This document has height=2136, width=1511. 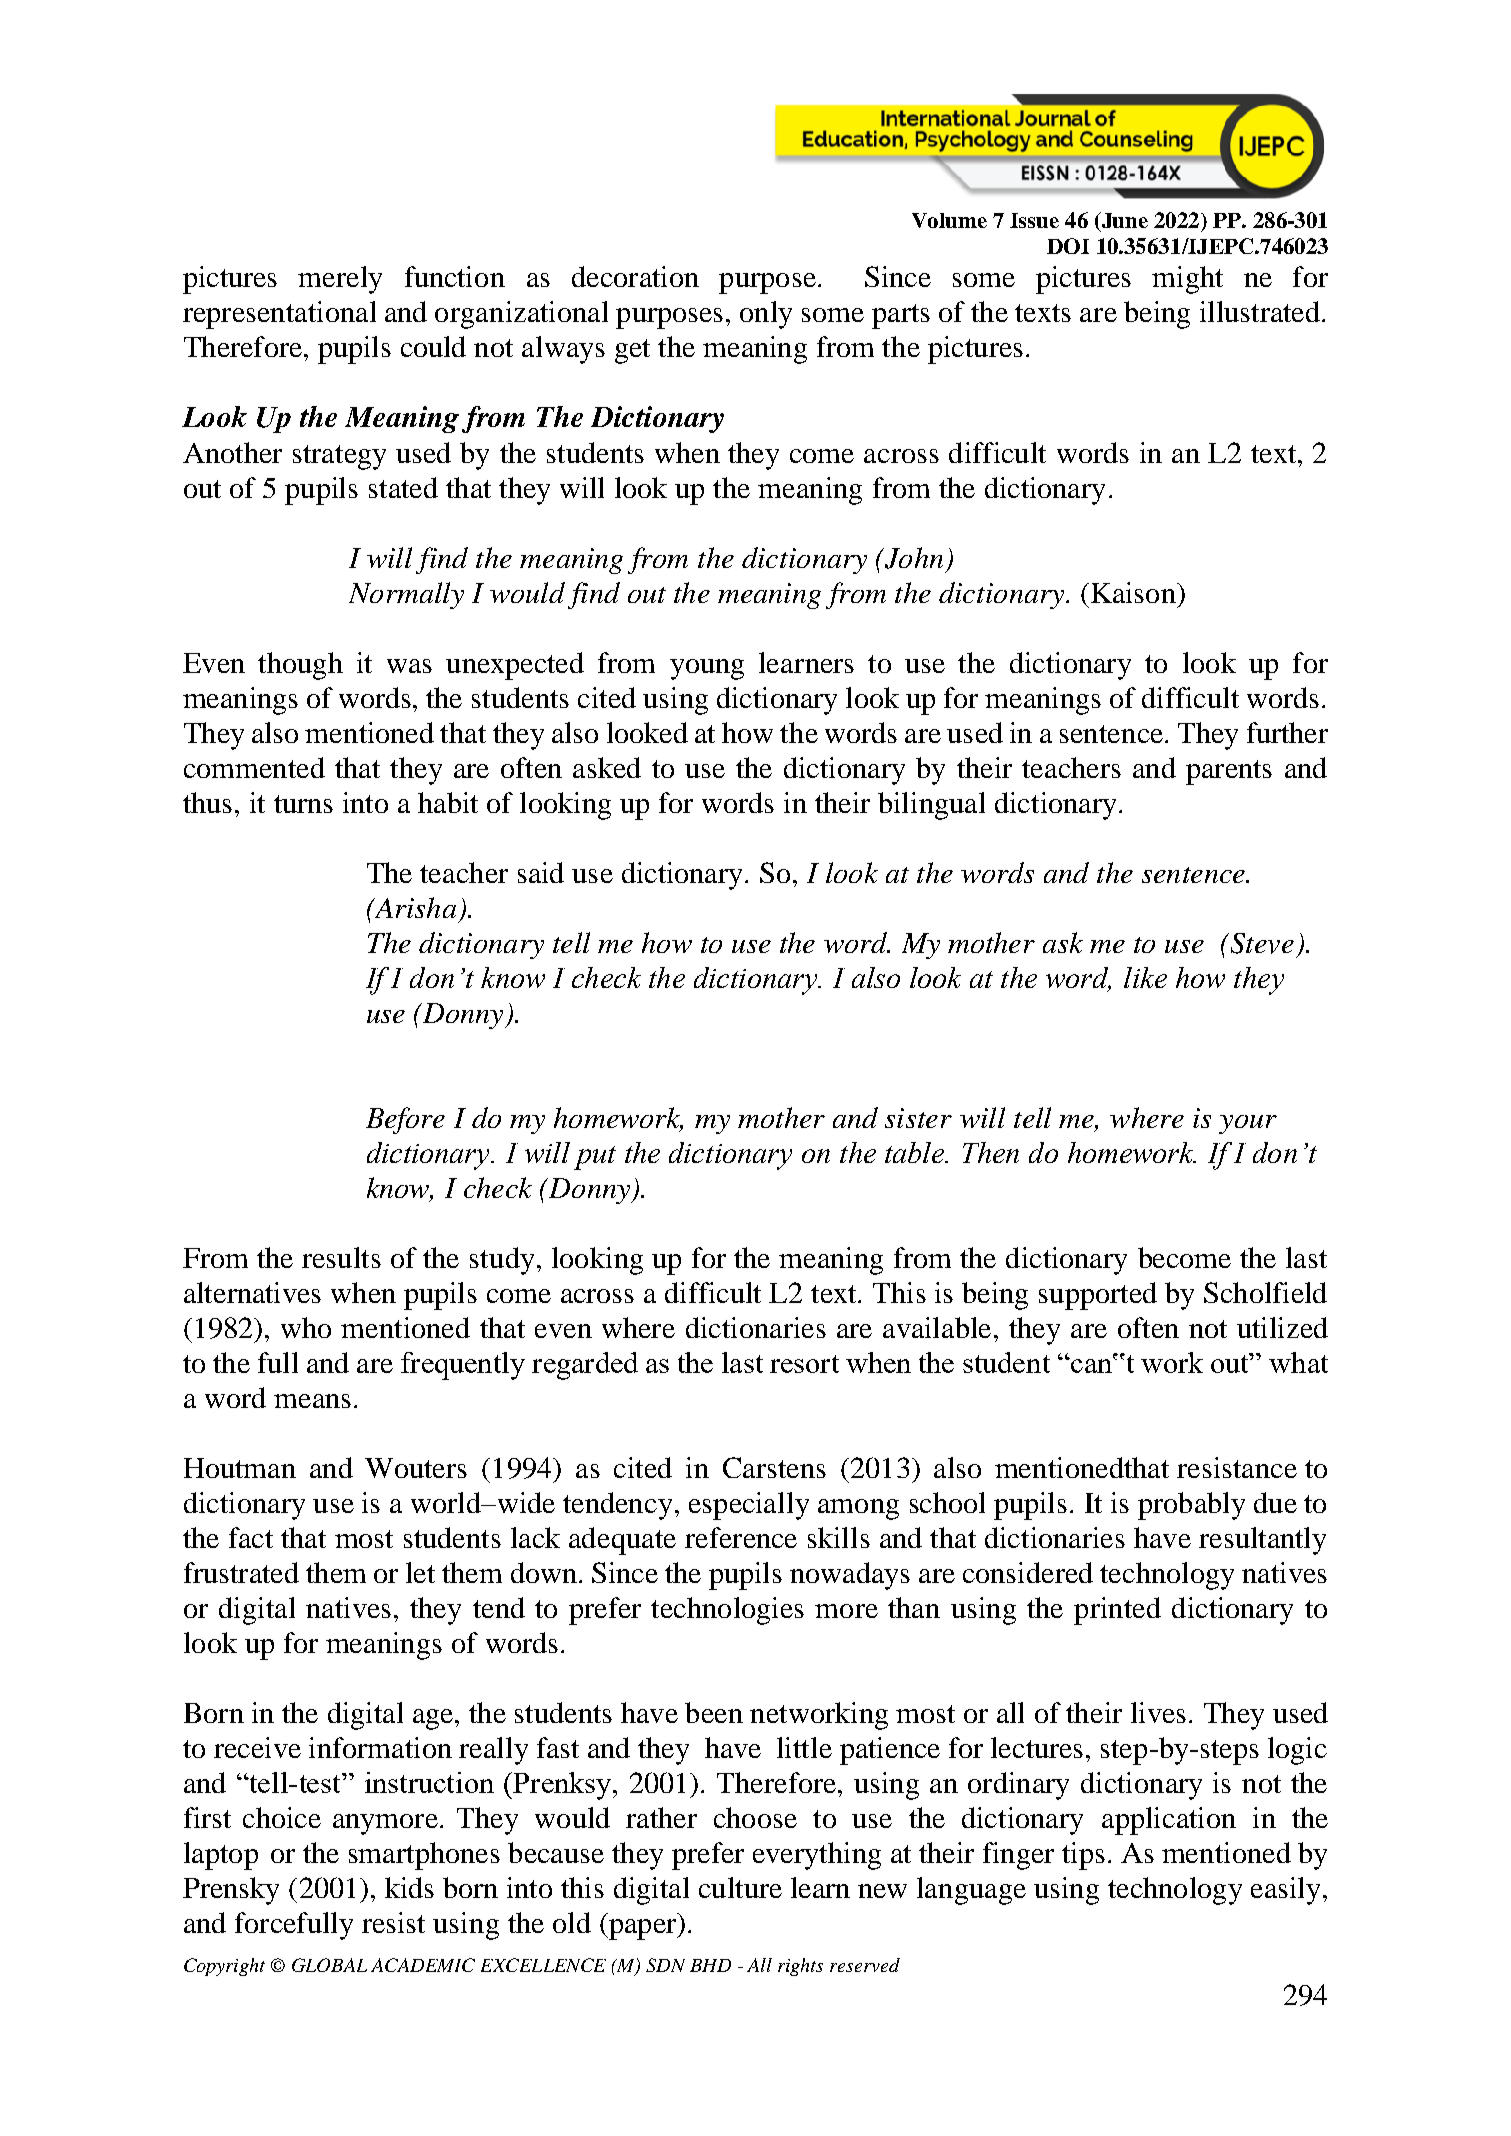 What do you see at coordinates (251, 1537) in the document?
I see `fact` at bounding box center [251, 1537].
